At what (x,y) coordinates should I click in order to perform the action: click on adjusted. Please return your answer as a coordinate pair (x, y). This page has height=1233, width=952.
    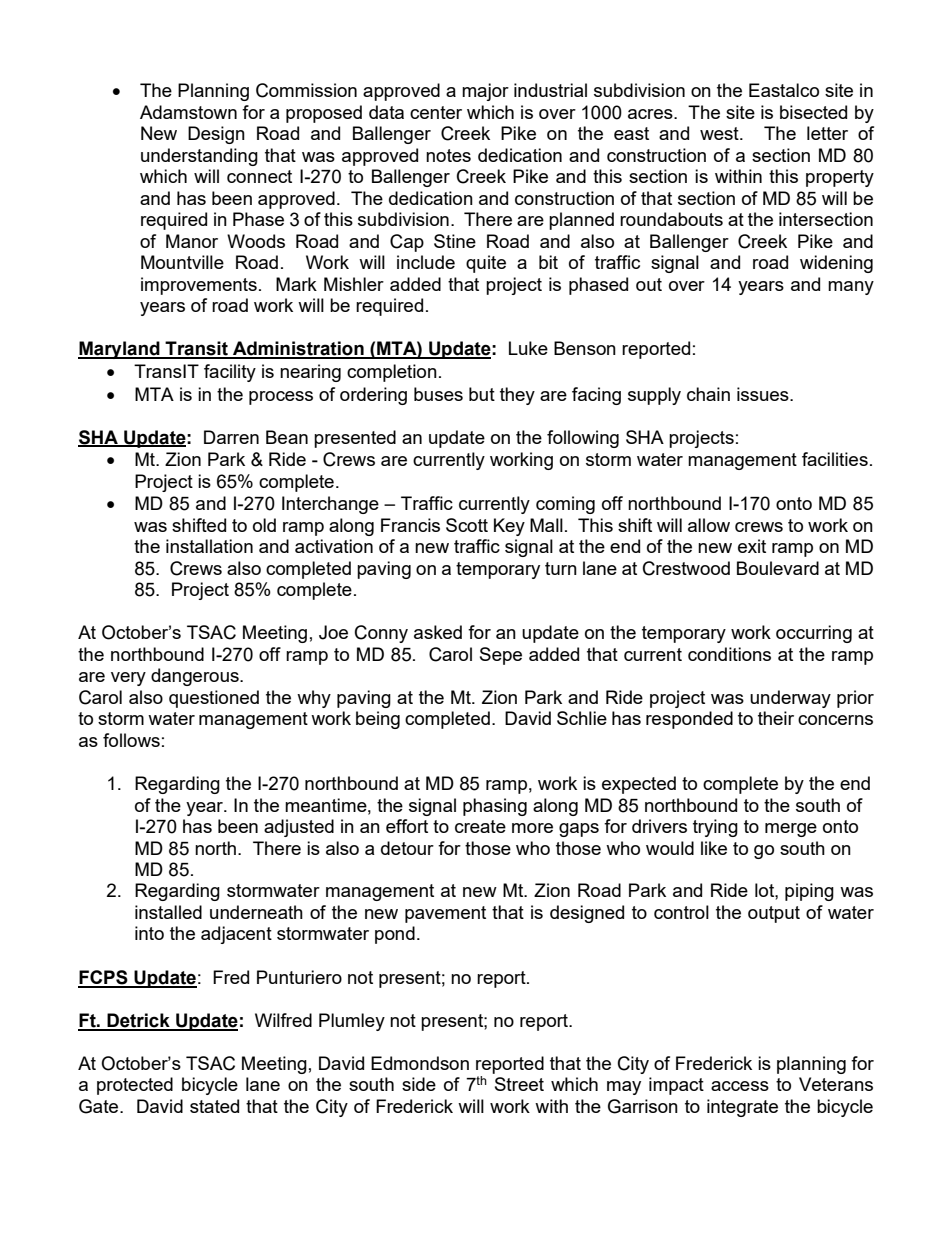
    Looking at the image, I should click on (299, 828).
